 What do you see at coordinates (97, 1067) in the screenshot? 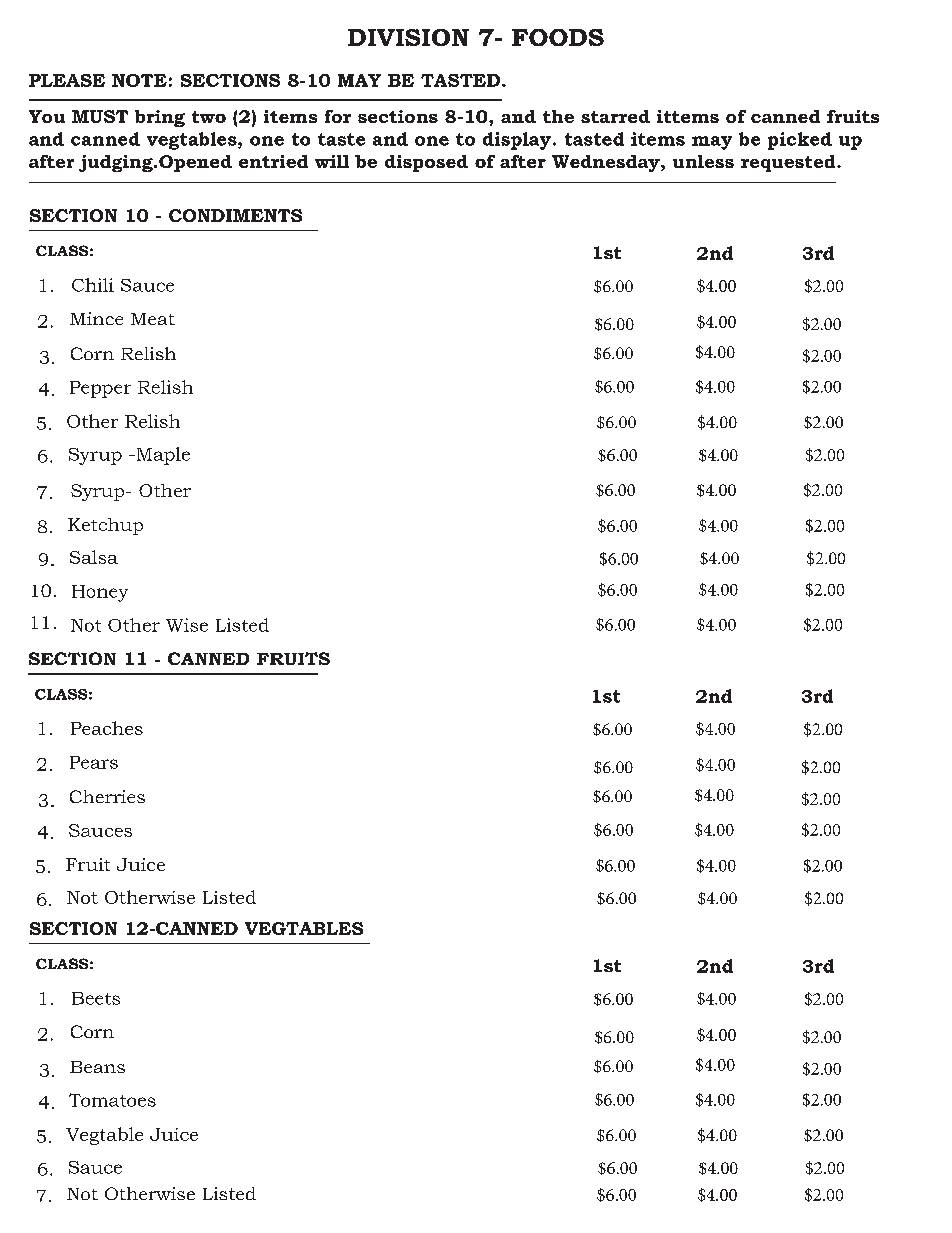
I see `Beans` at bounding box center [97, 1067].
